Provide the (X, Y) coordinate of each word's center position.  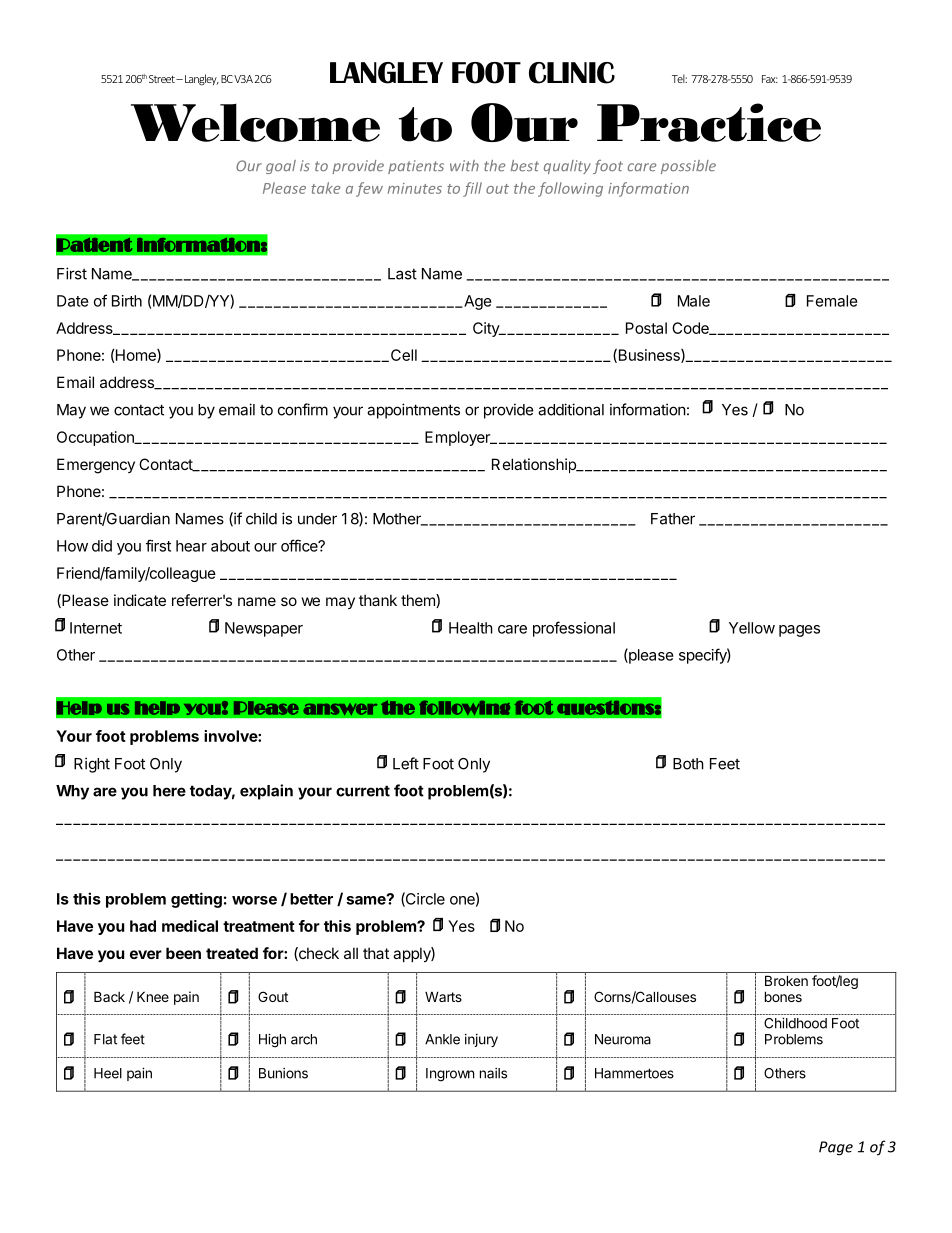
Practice (709, 122)
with (464, 165)
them (419, 601)
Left (406, 763)
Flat (105, 1039)
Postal (646, 328)
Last (402, 274)
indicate (140, 600)
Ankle (442, 1039)
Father (673, 519)
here (169, 791)
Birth (127, 301)
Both (688, 764)
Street (163, 79)
